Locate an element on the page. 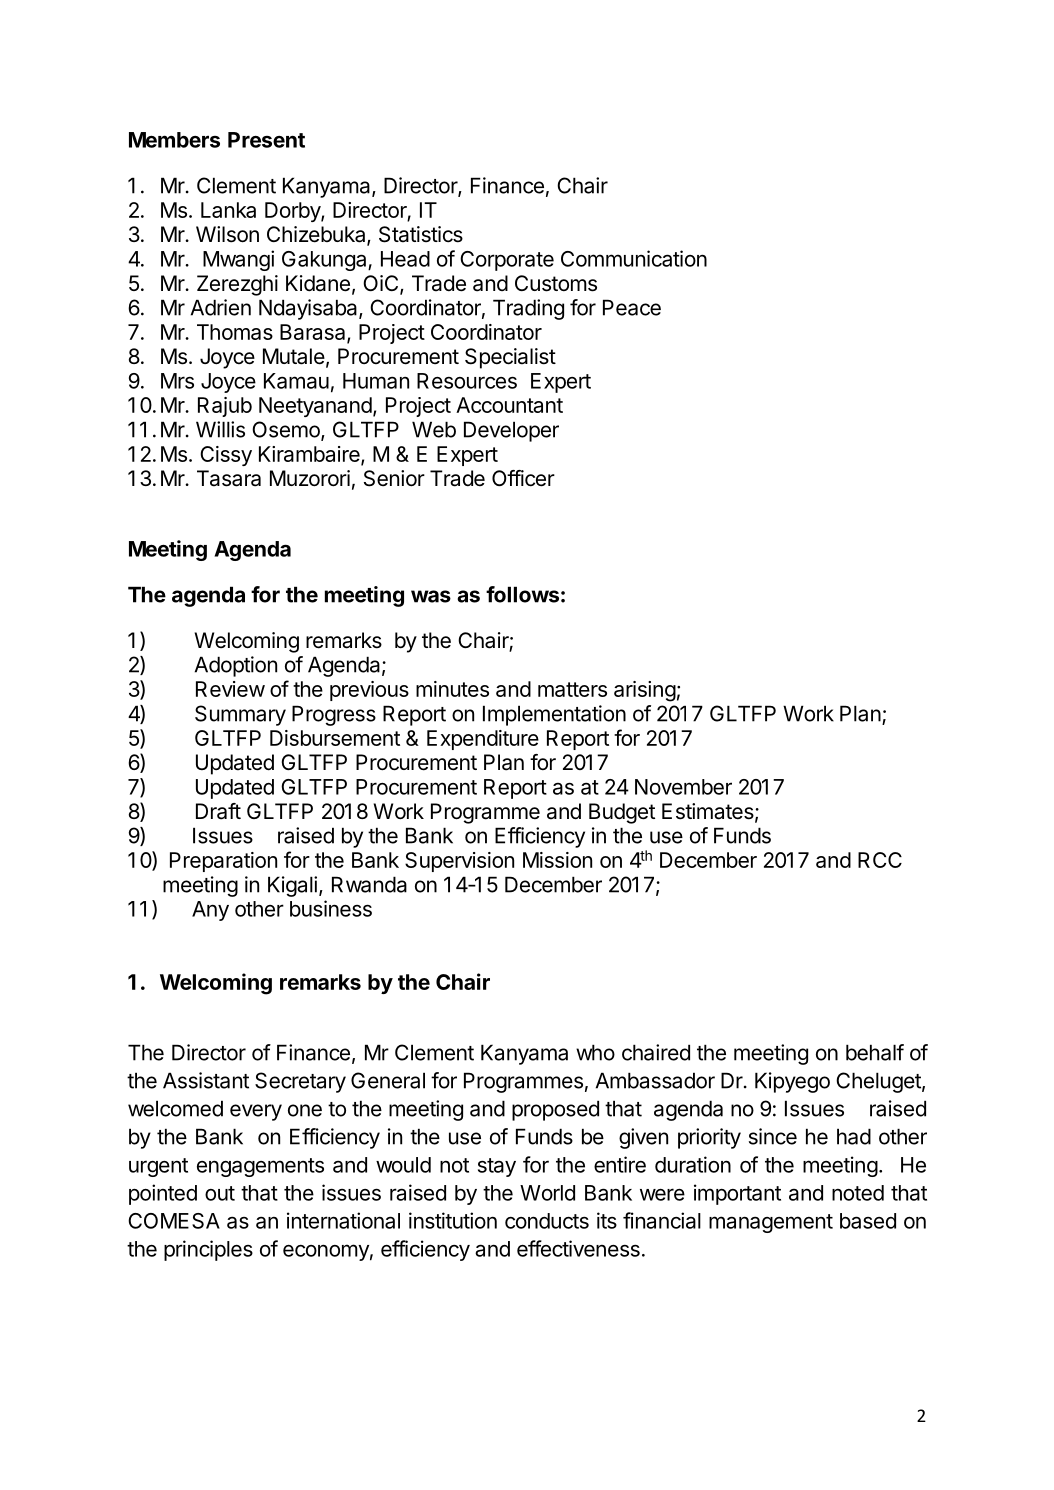  out is located at coordinates (220, 1193).
